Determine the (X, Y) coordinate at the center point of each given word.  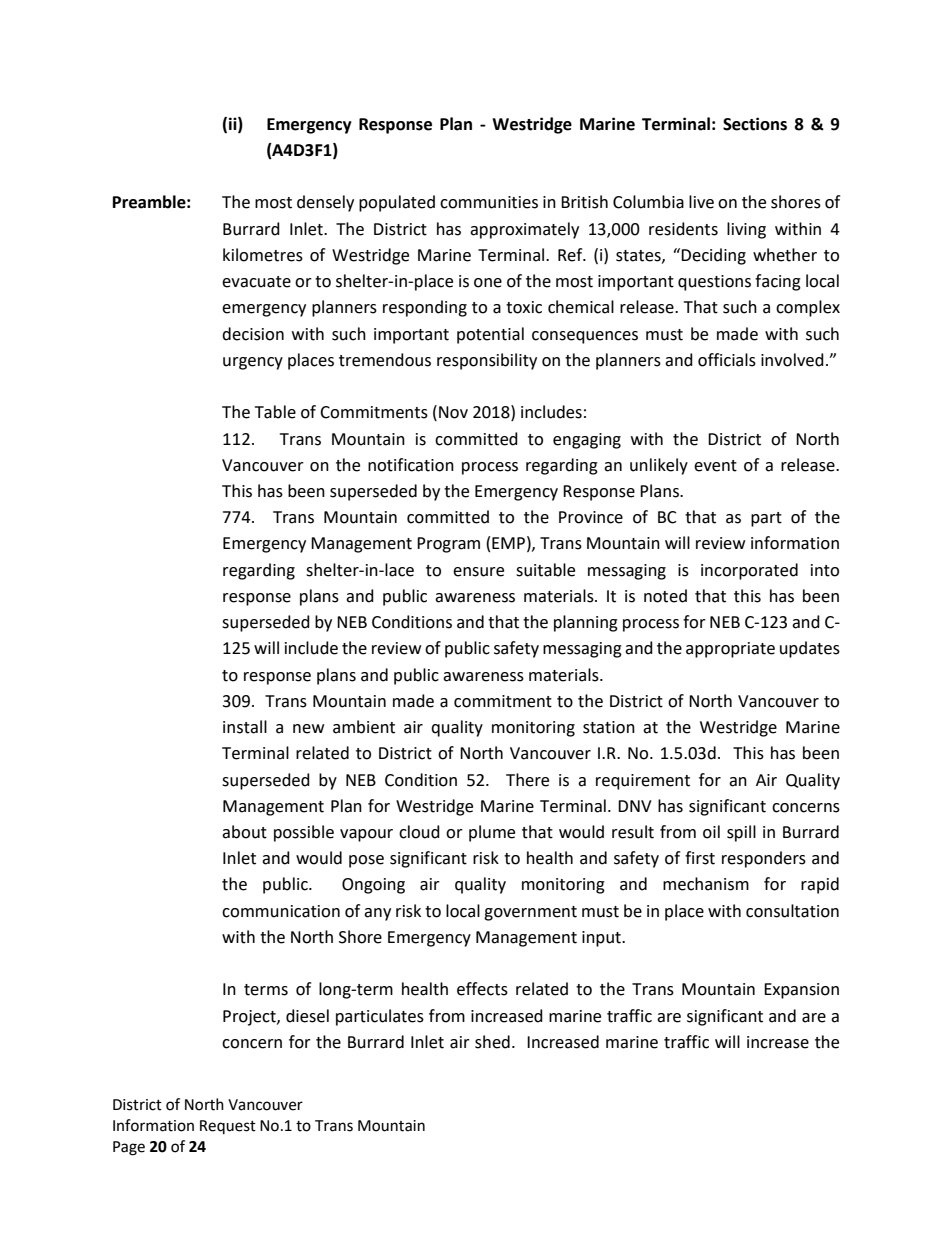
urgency (253, 363)
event (715, 466)
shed (492, 1042)
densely (325, 203)
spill (741, 833)
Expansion (801, 991)
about (244, 832)
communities (489, 202)
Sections (755, 124)
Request (228, 1127)
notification (411, 465)
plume (492, 833)
